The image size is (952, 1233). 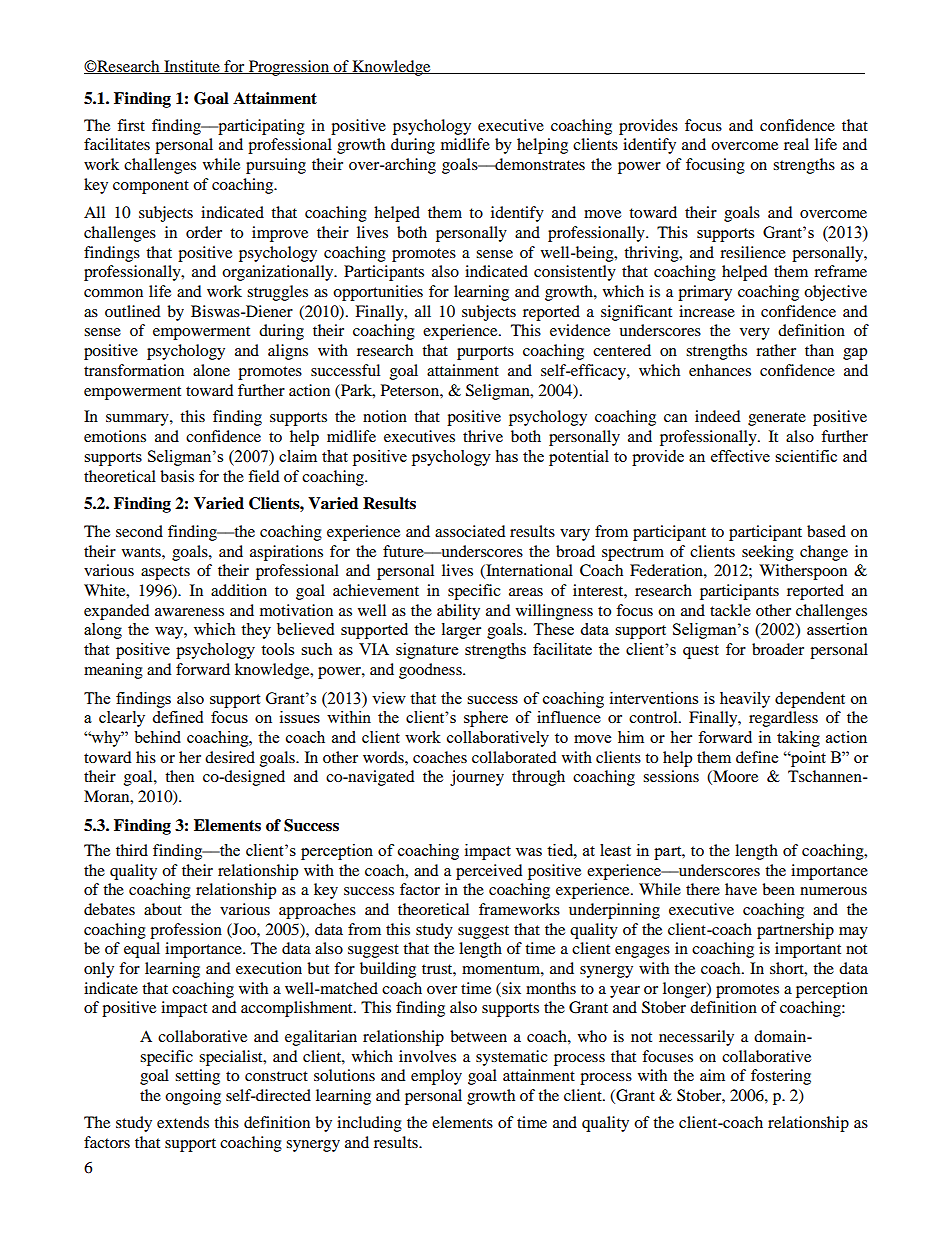 I want to click on thrive, so click(x=483, y=436).
